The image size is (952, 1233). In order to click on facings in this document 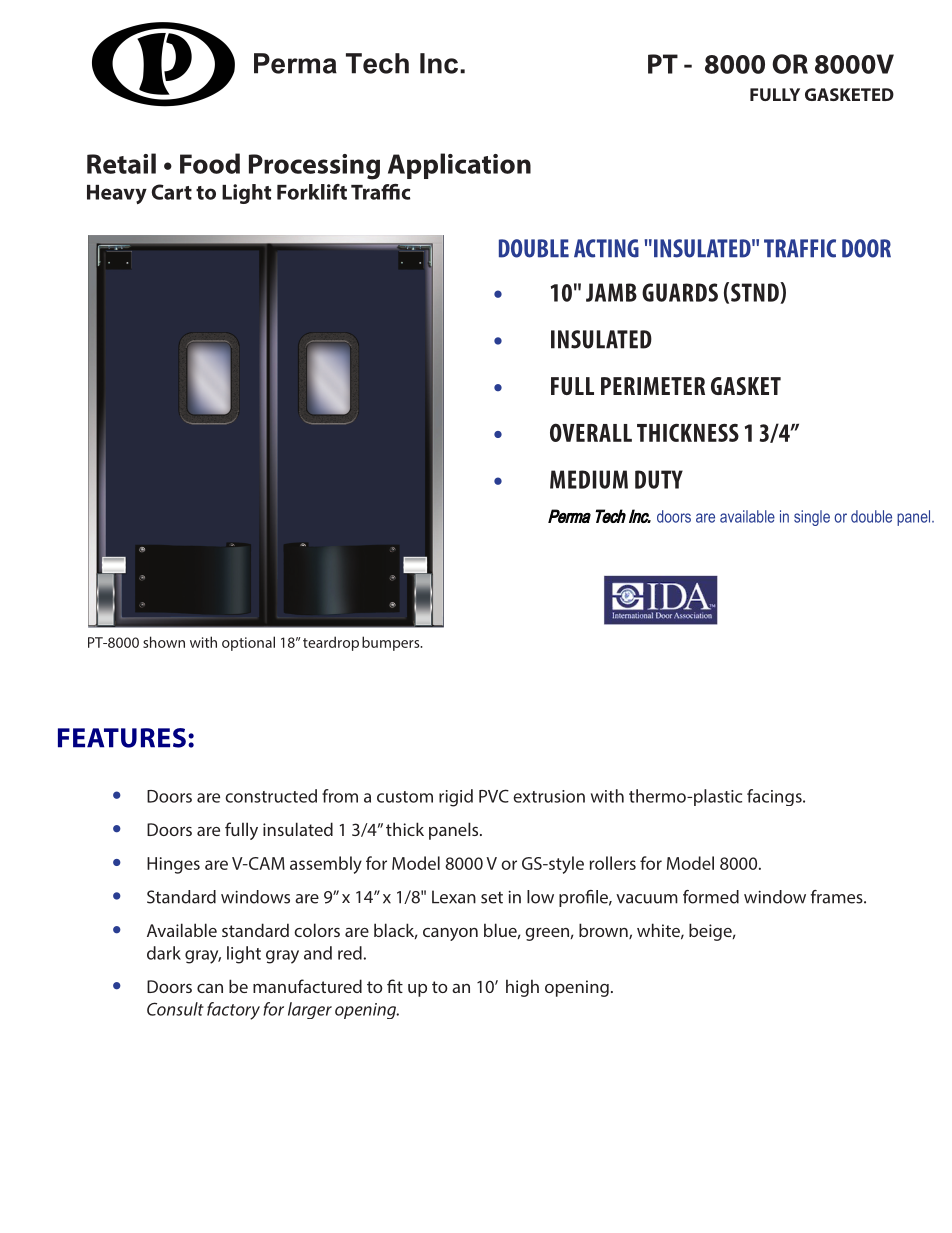, I will do `click(775, 797)`.
